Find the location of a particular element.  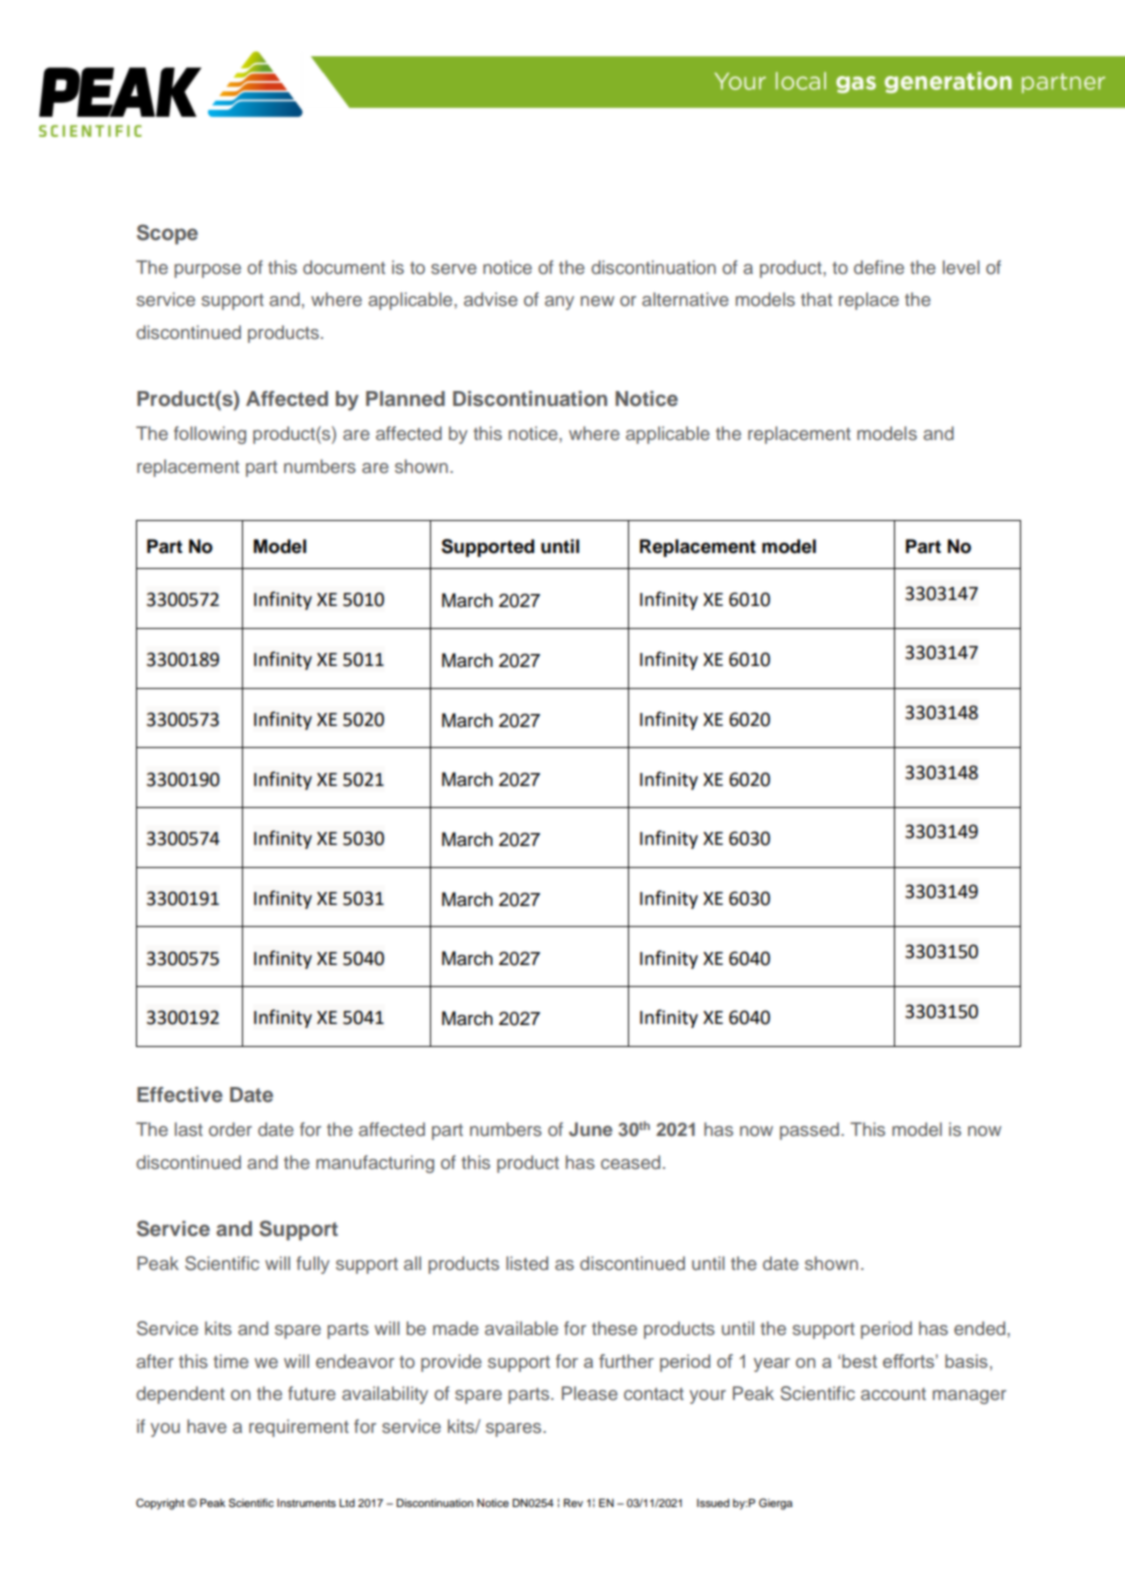

Rev is located at coordinates (573, 1503).
